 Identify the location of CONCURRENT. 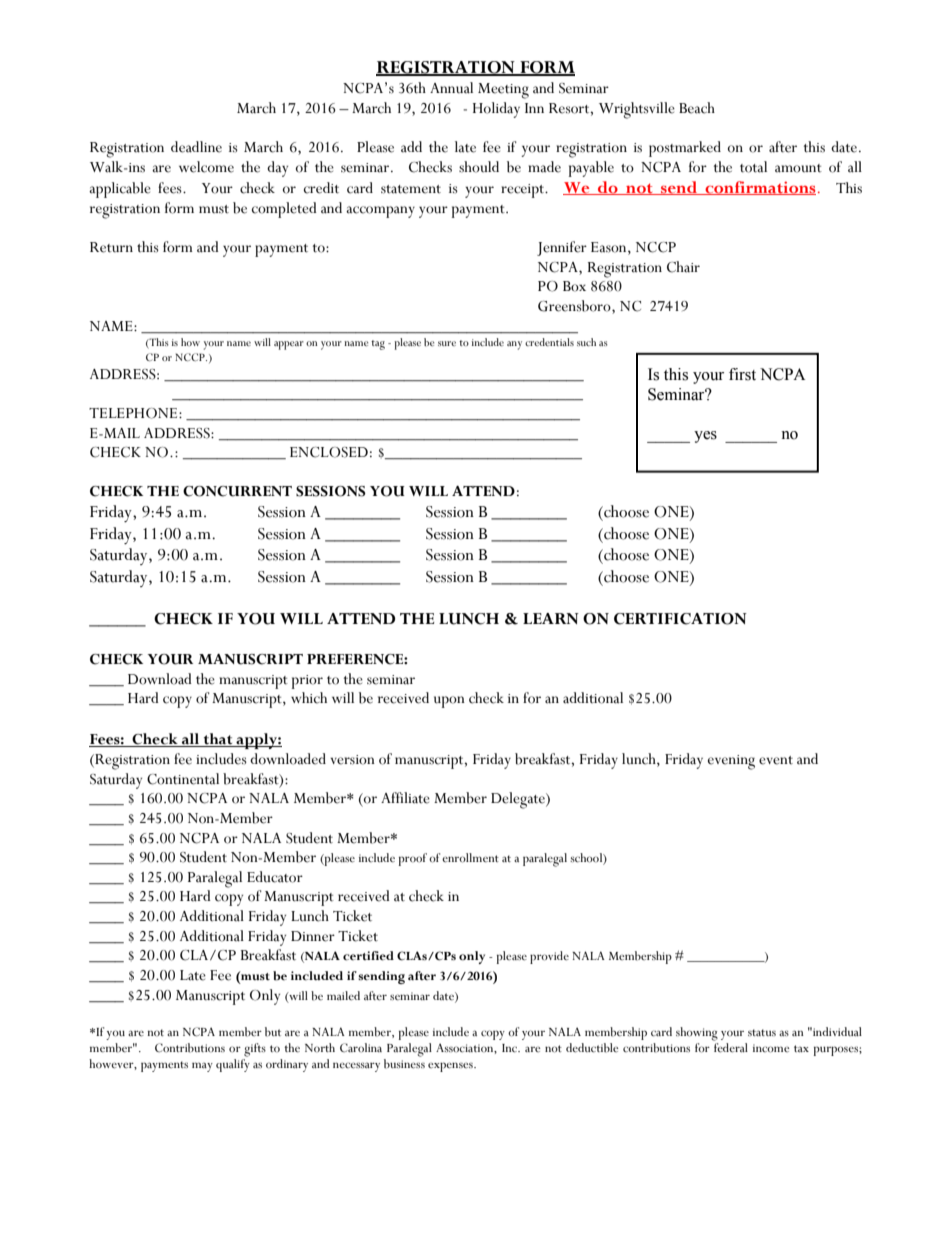
(237, 491).
